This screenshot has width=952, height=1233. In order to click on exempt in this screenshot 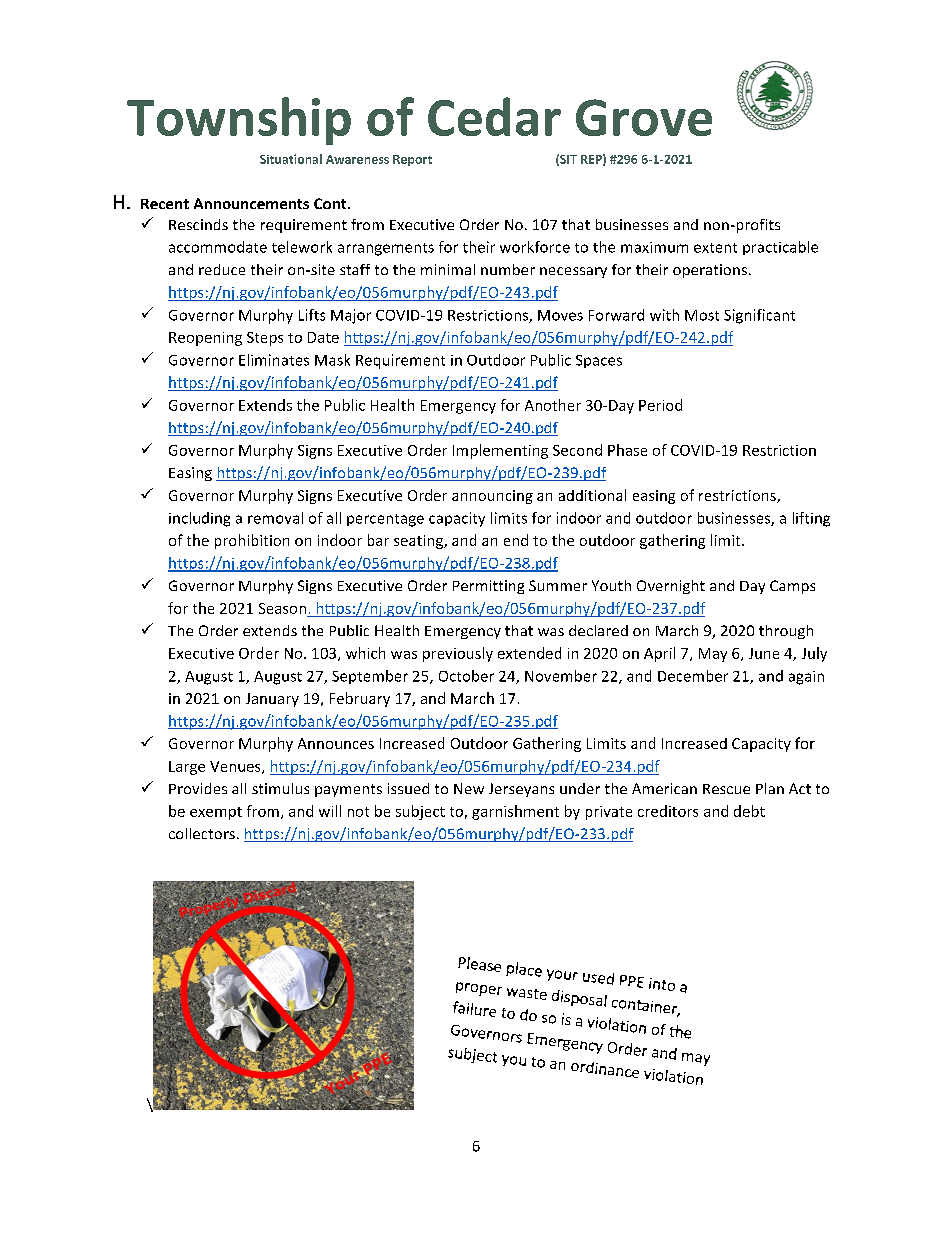, I will do `click(216, 813)`.
